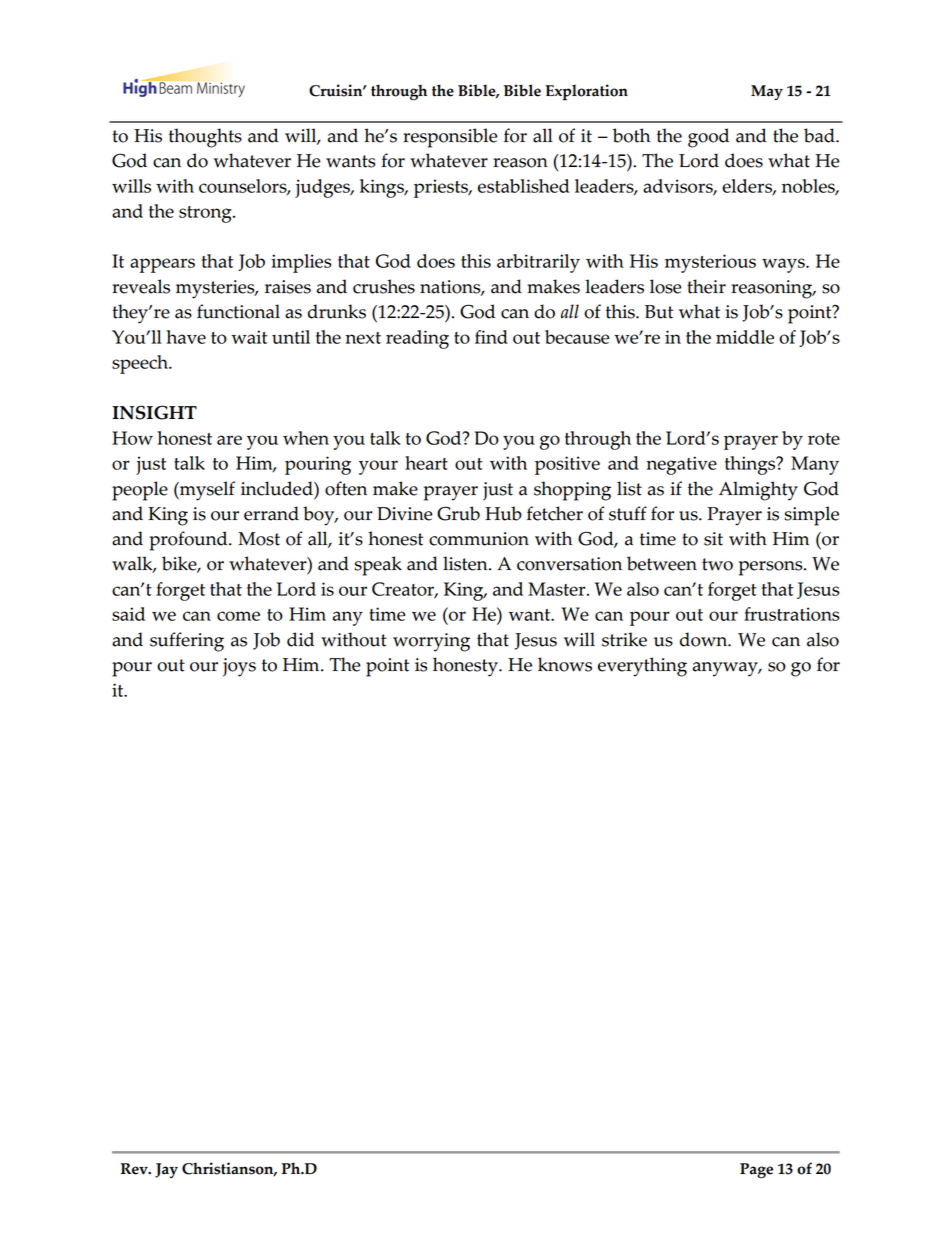  Describe the element at coordinates (450, 138) in the screenshot. I see `responsible` at that location.
